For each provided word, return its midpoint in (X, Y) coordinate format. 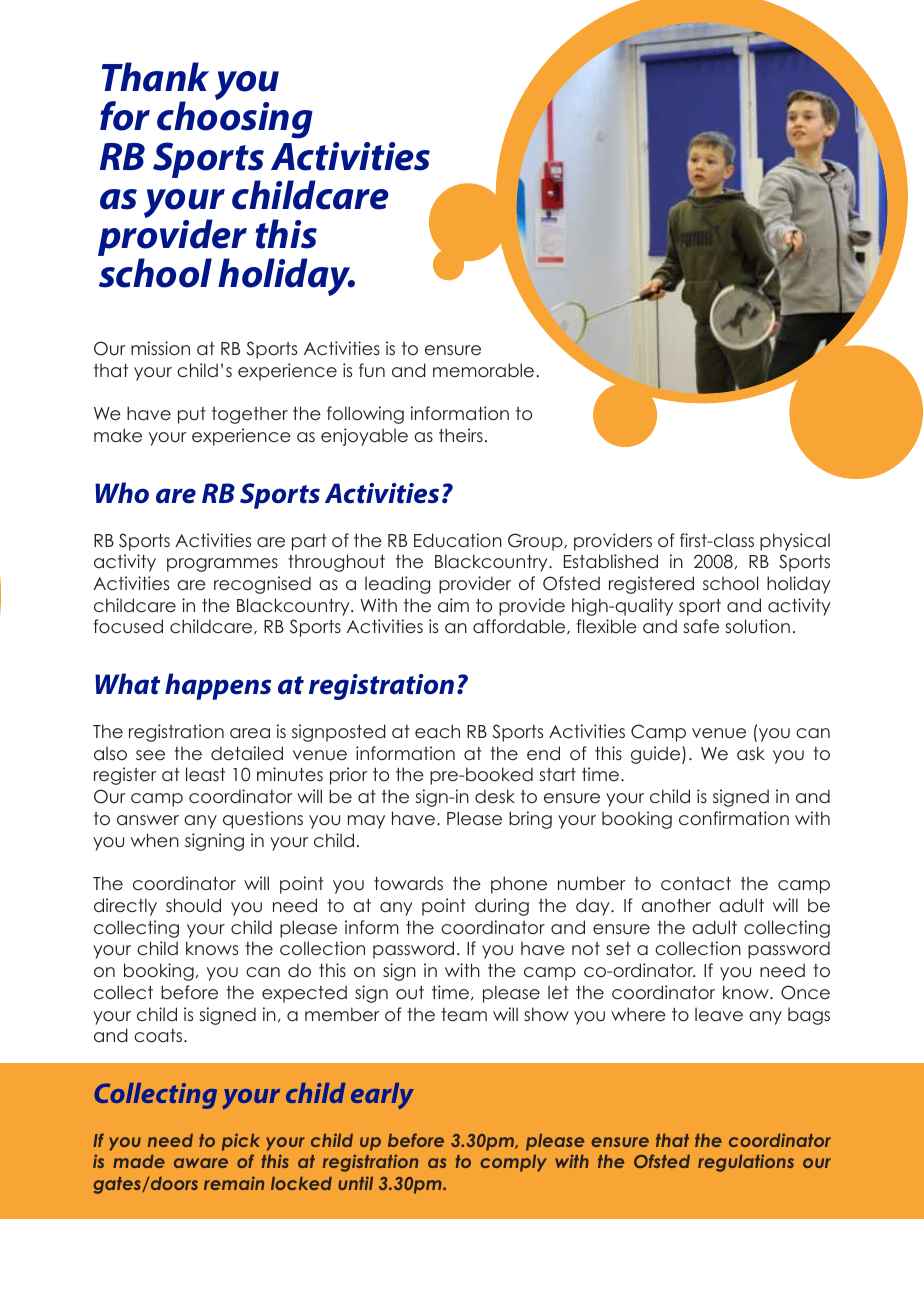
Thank (155, 77)
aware (201, 1163)
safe (701, 626)
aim (453, 605)
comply (513, 1163)
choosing (235, 120)
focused (128, 626)
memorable (485, 370)
